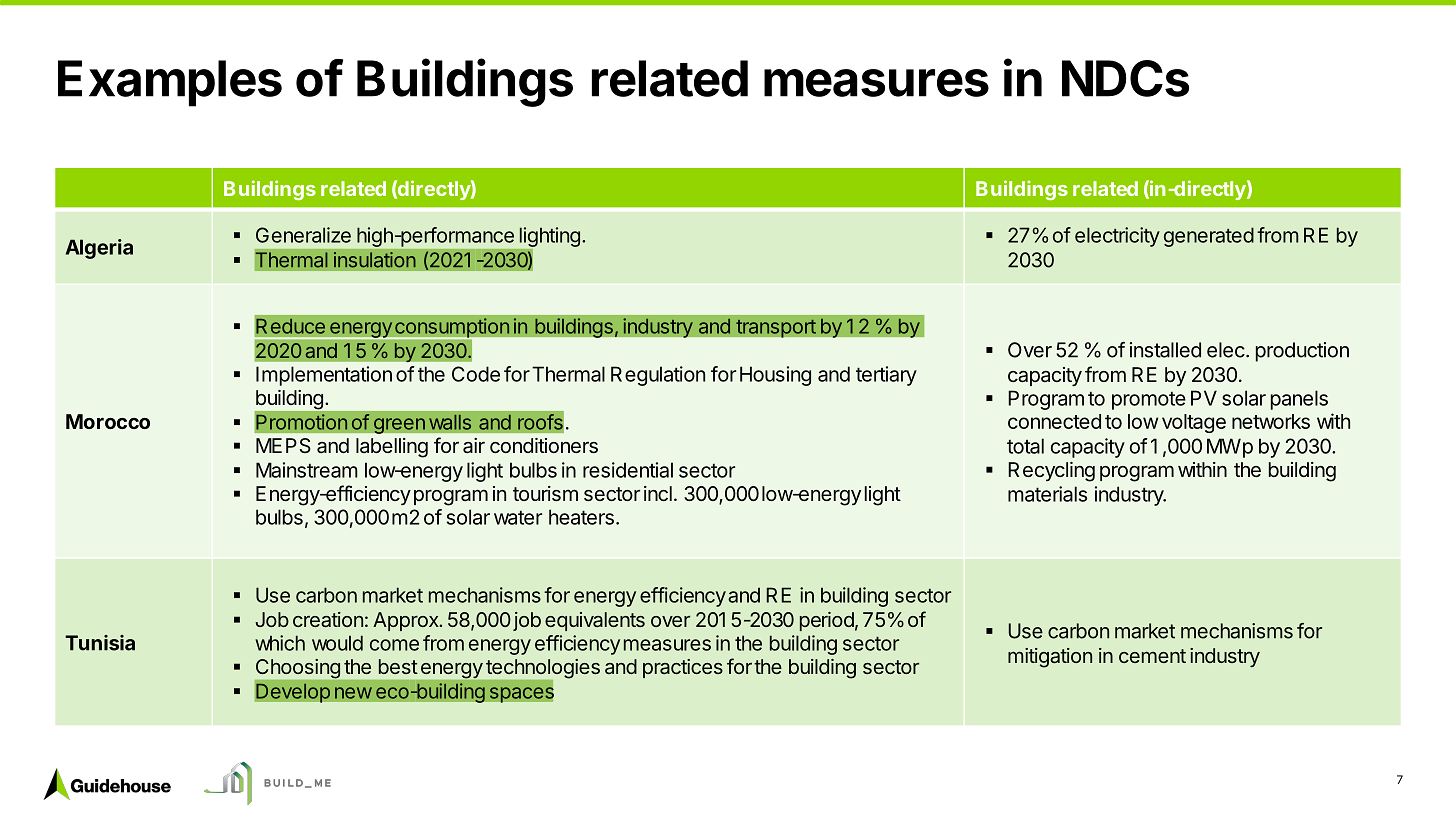 This document has height=819, width=1456. Describe the element at coordinates (1165, 350) in the document. I see `installed` at that location.
